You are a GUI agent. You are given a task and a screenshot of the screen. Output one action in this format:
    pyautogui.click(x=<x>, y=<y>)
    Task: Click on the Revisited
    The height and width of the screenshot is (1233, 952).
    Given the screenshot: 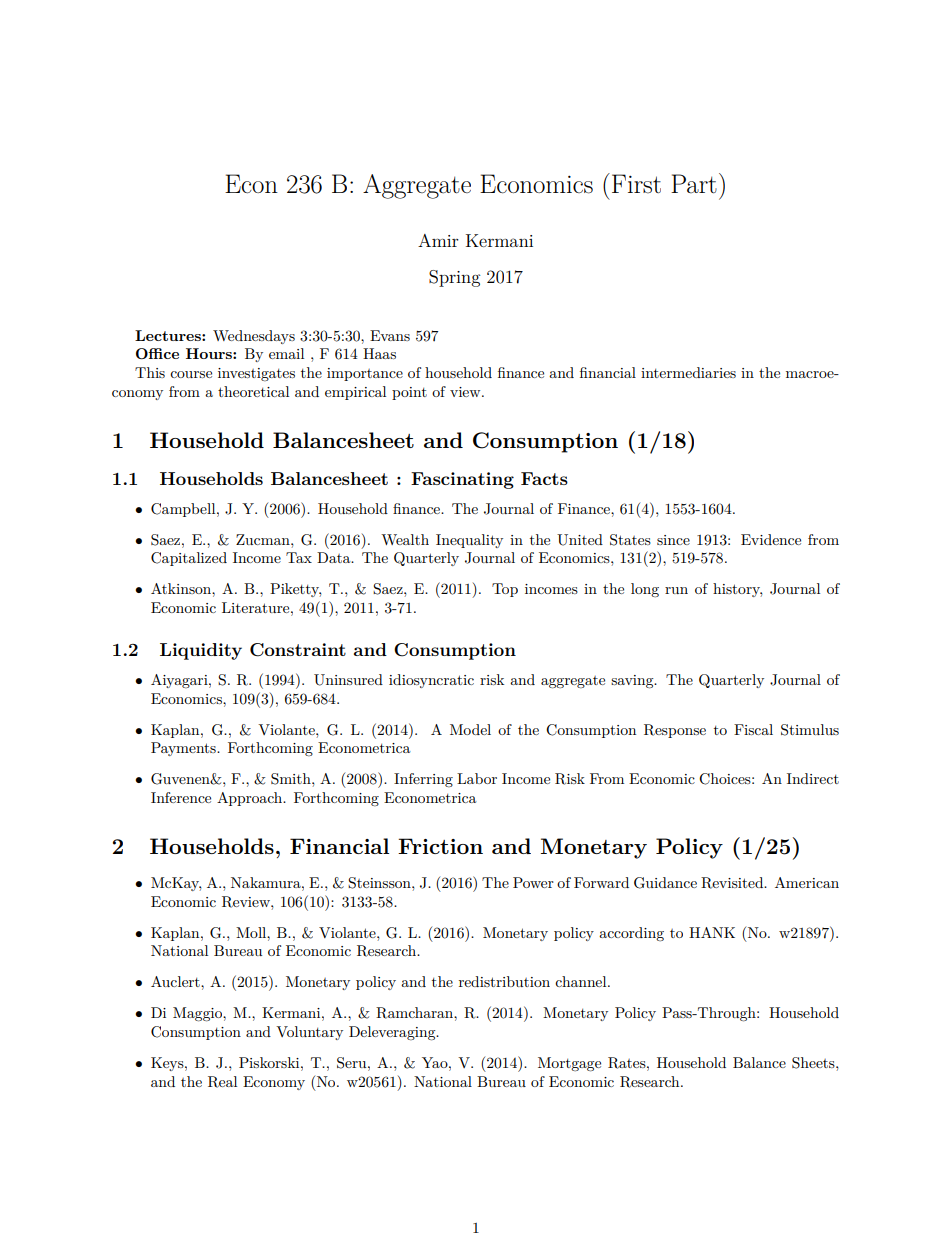 What is the action you would take?
    pyautogui.click(x=733, y=883)
